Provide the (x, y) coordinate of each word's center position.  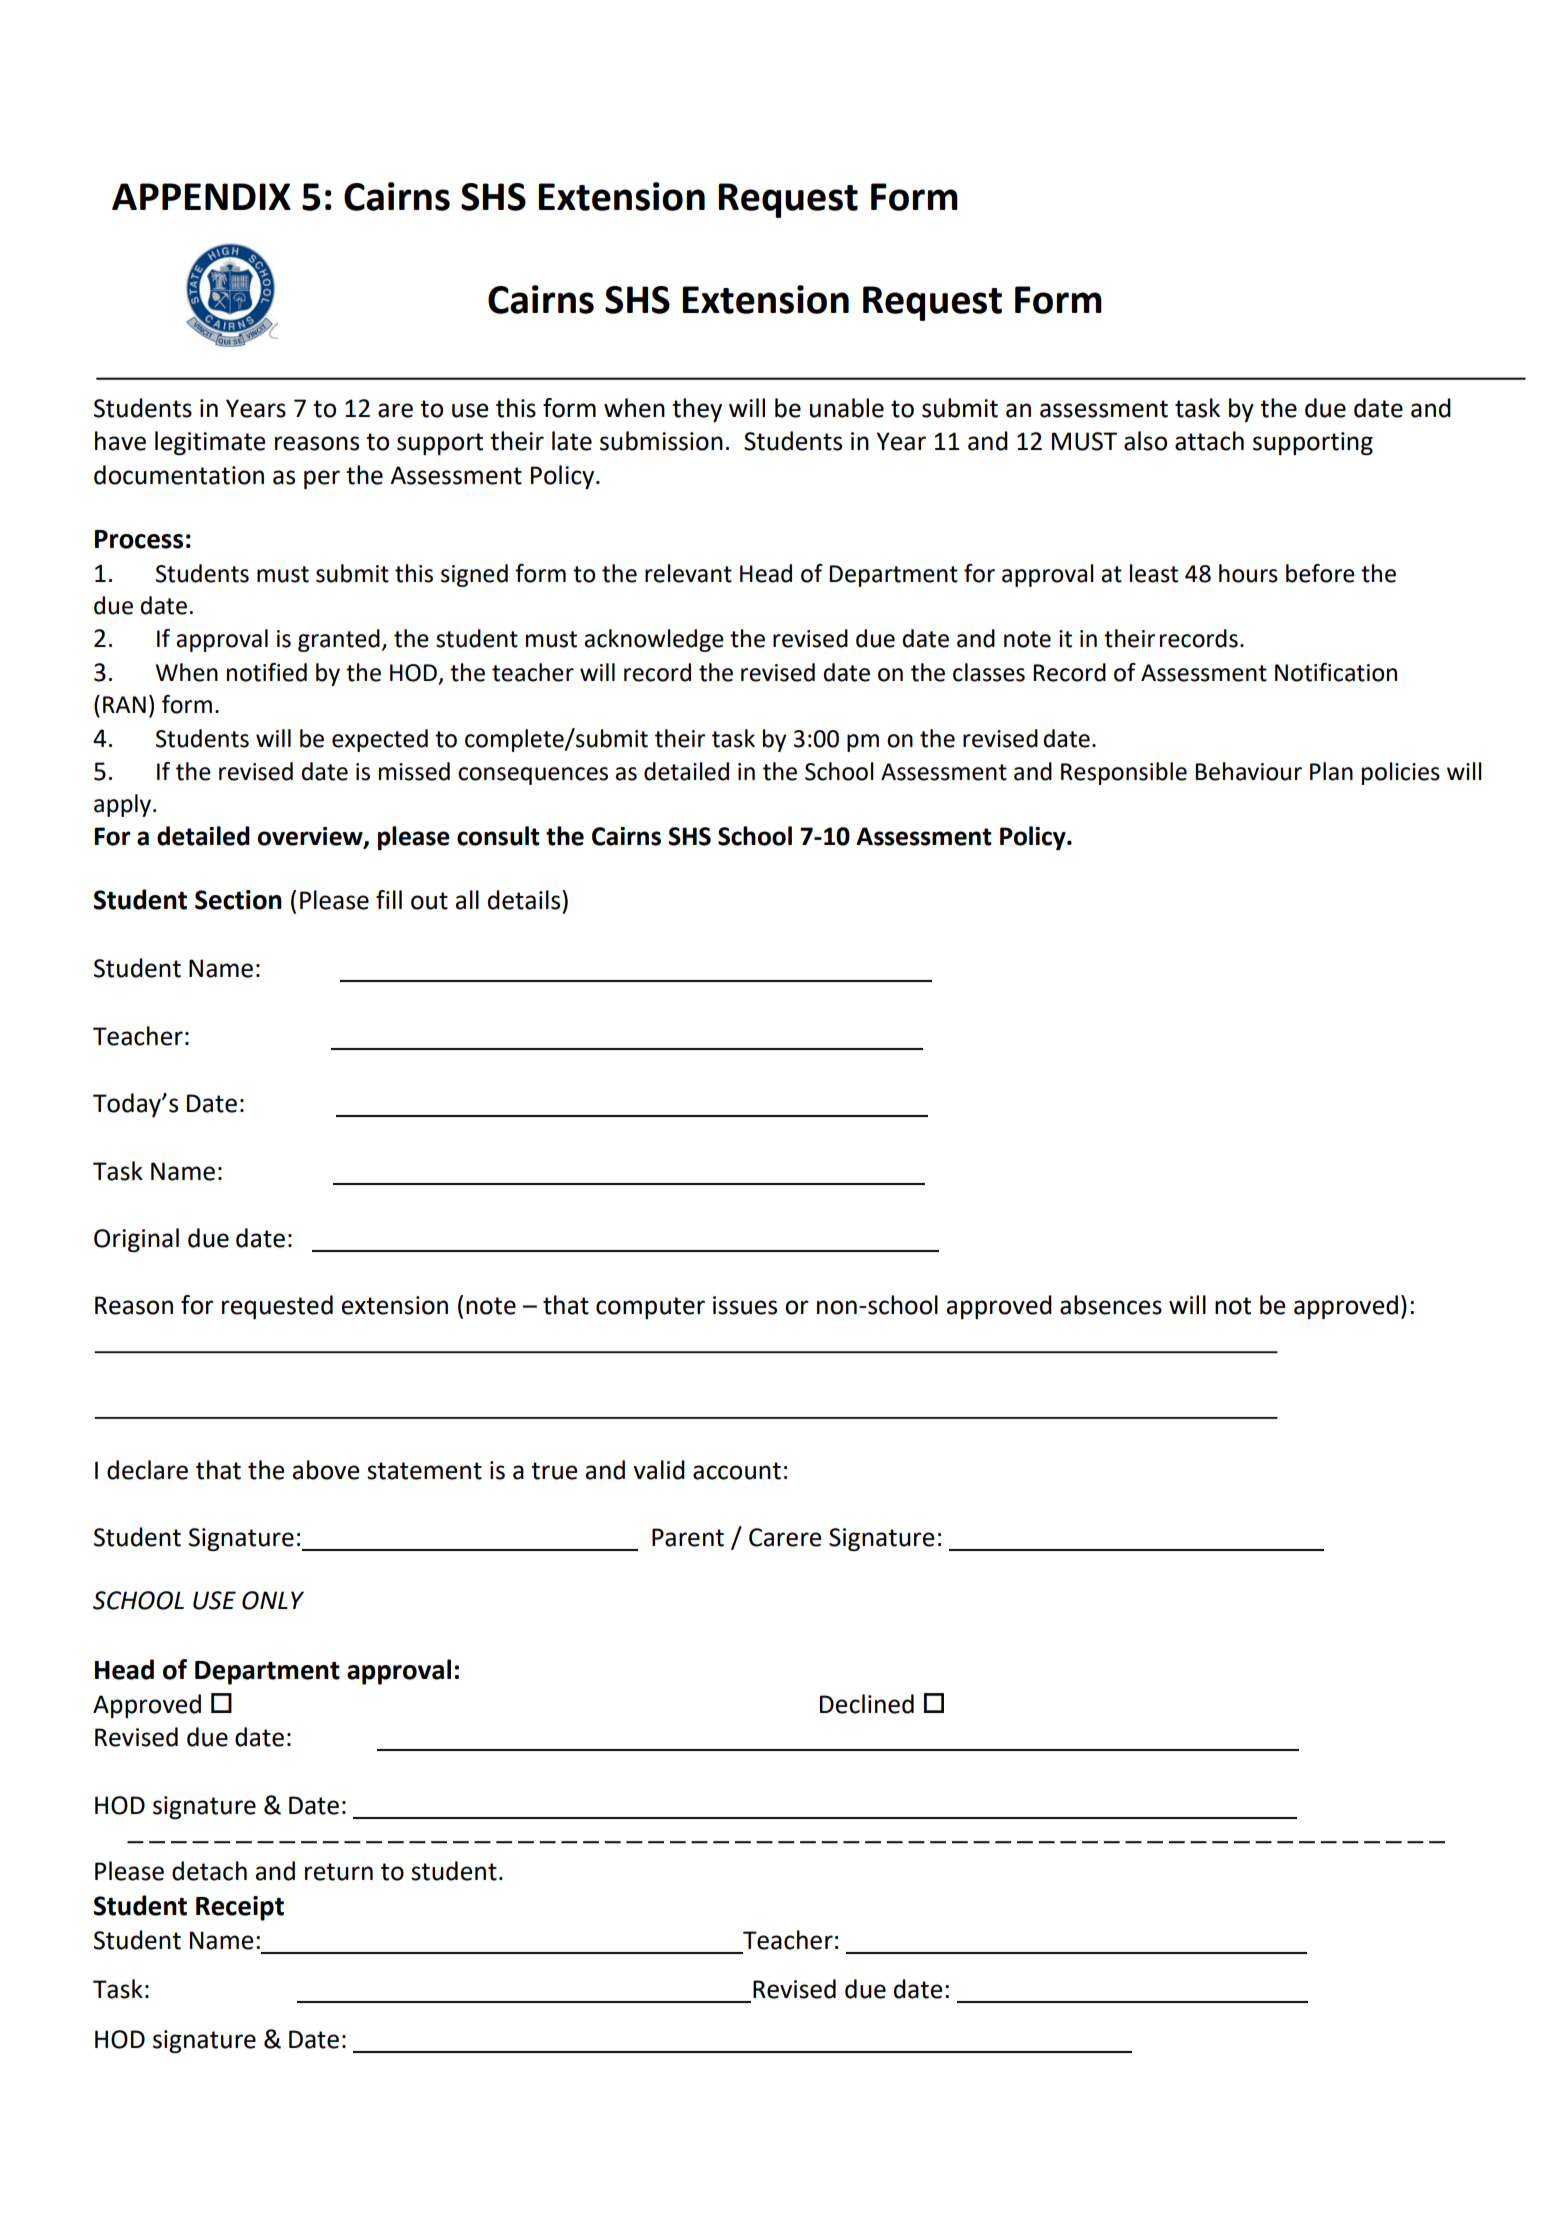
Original (136, 1240)
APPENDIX (201, 196)
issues (745, 1305)
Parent (688, 1537)
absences (1111, 1305)
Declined (867, 1704)
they (697, 410)
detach (209, 1871)
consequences (533, 776)
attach (1209, 441)
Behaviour (1248, 771)
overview (311, 837)
